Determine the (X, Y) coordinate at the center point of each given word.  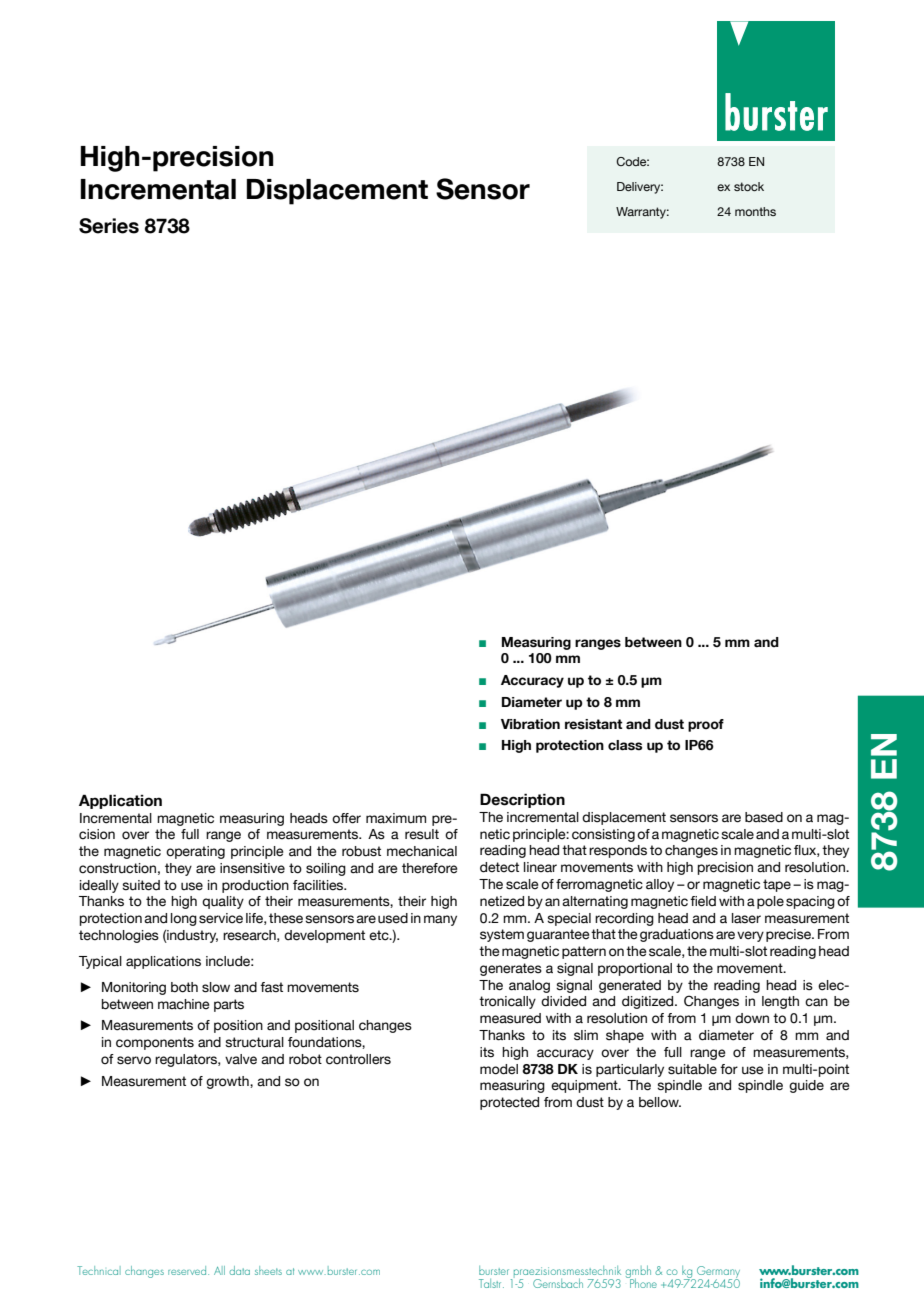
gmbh (638, 1272)
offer (346, 818)
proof (706, 725)
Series (109, 226)
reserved (188, 1270)
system (502, 935)
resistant (593, 724)
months (755, 211)
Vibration (530, 724)
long (184, 919)
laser (746, 918)
